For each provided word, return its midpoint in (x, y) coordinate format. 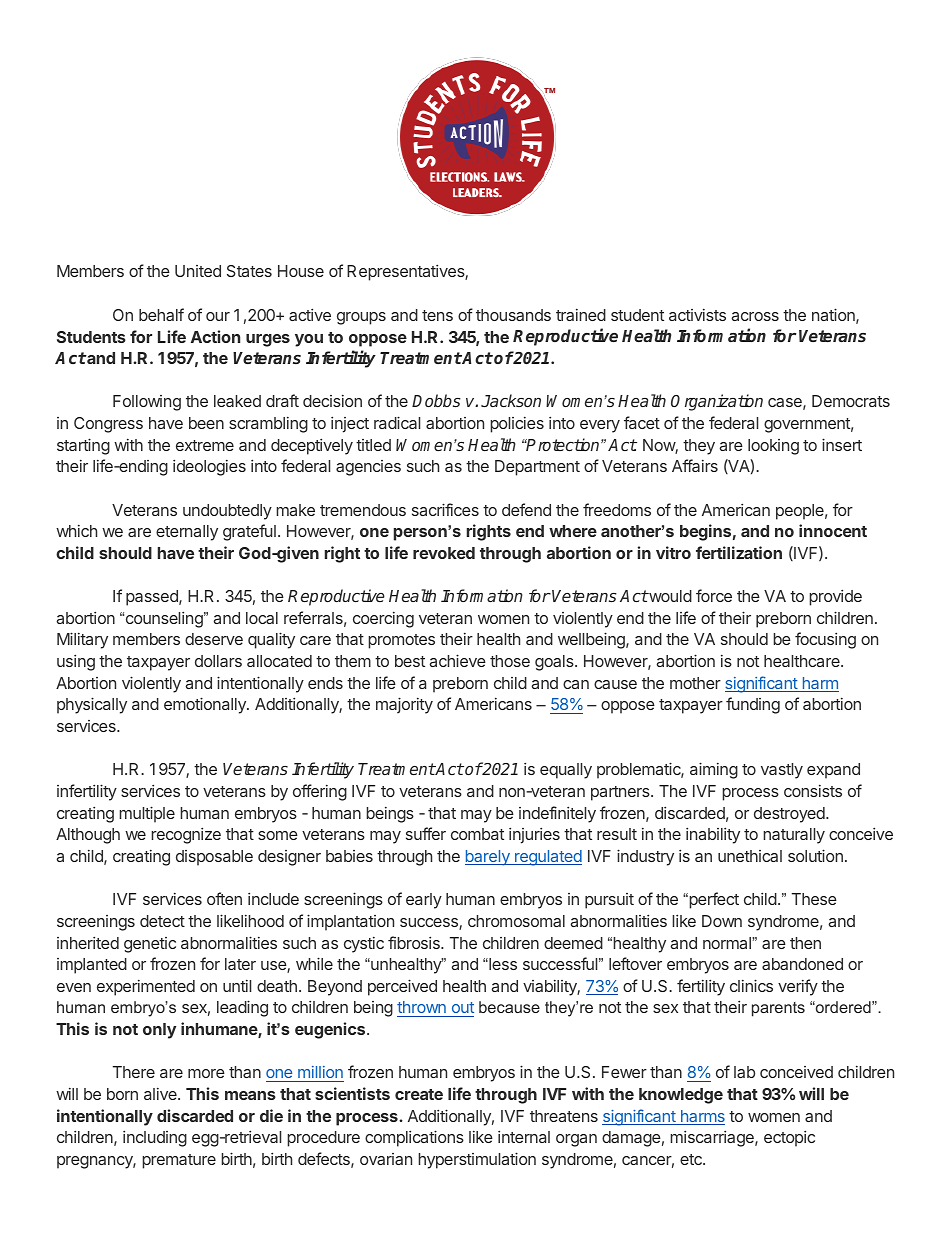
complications (414, 1138)
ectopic (789, 1138)
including (155, 1138)
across (755, 316)
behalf (161, 314)
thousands (513, 315)
